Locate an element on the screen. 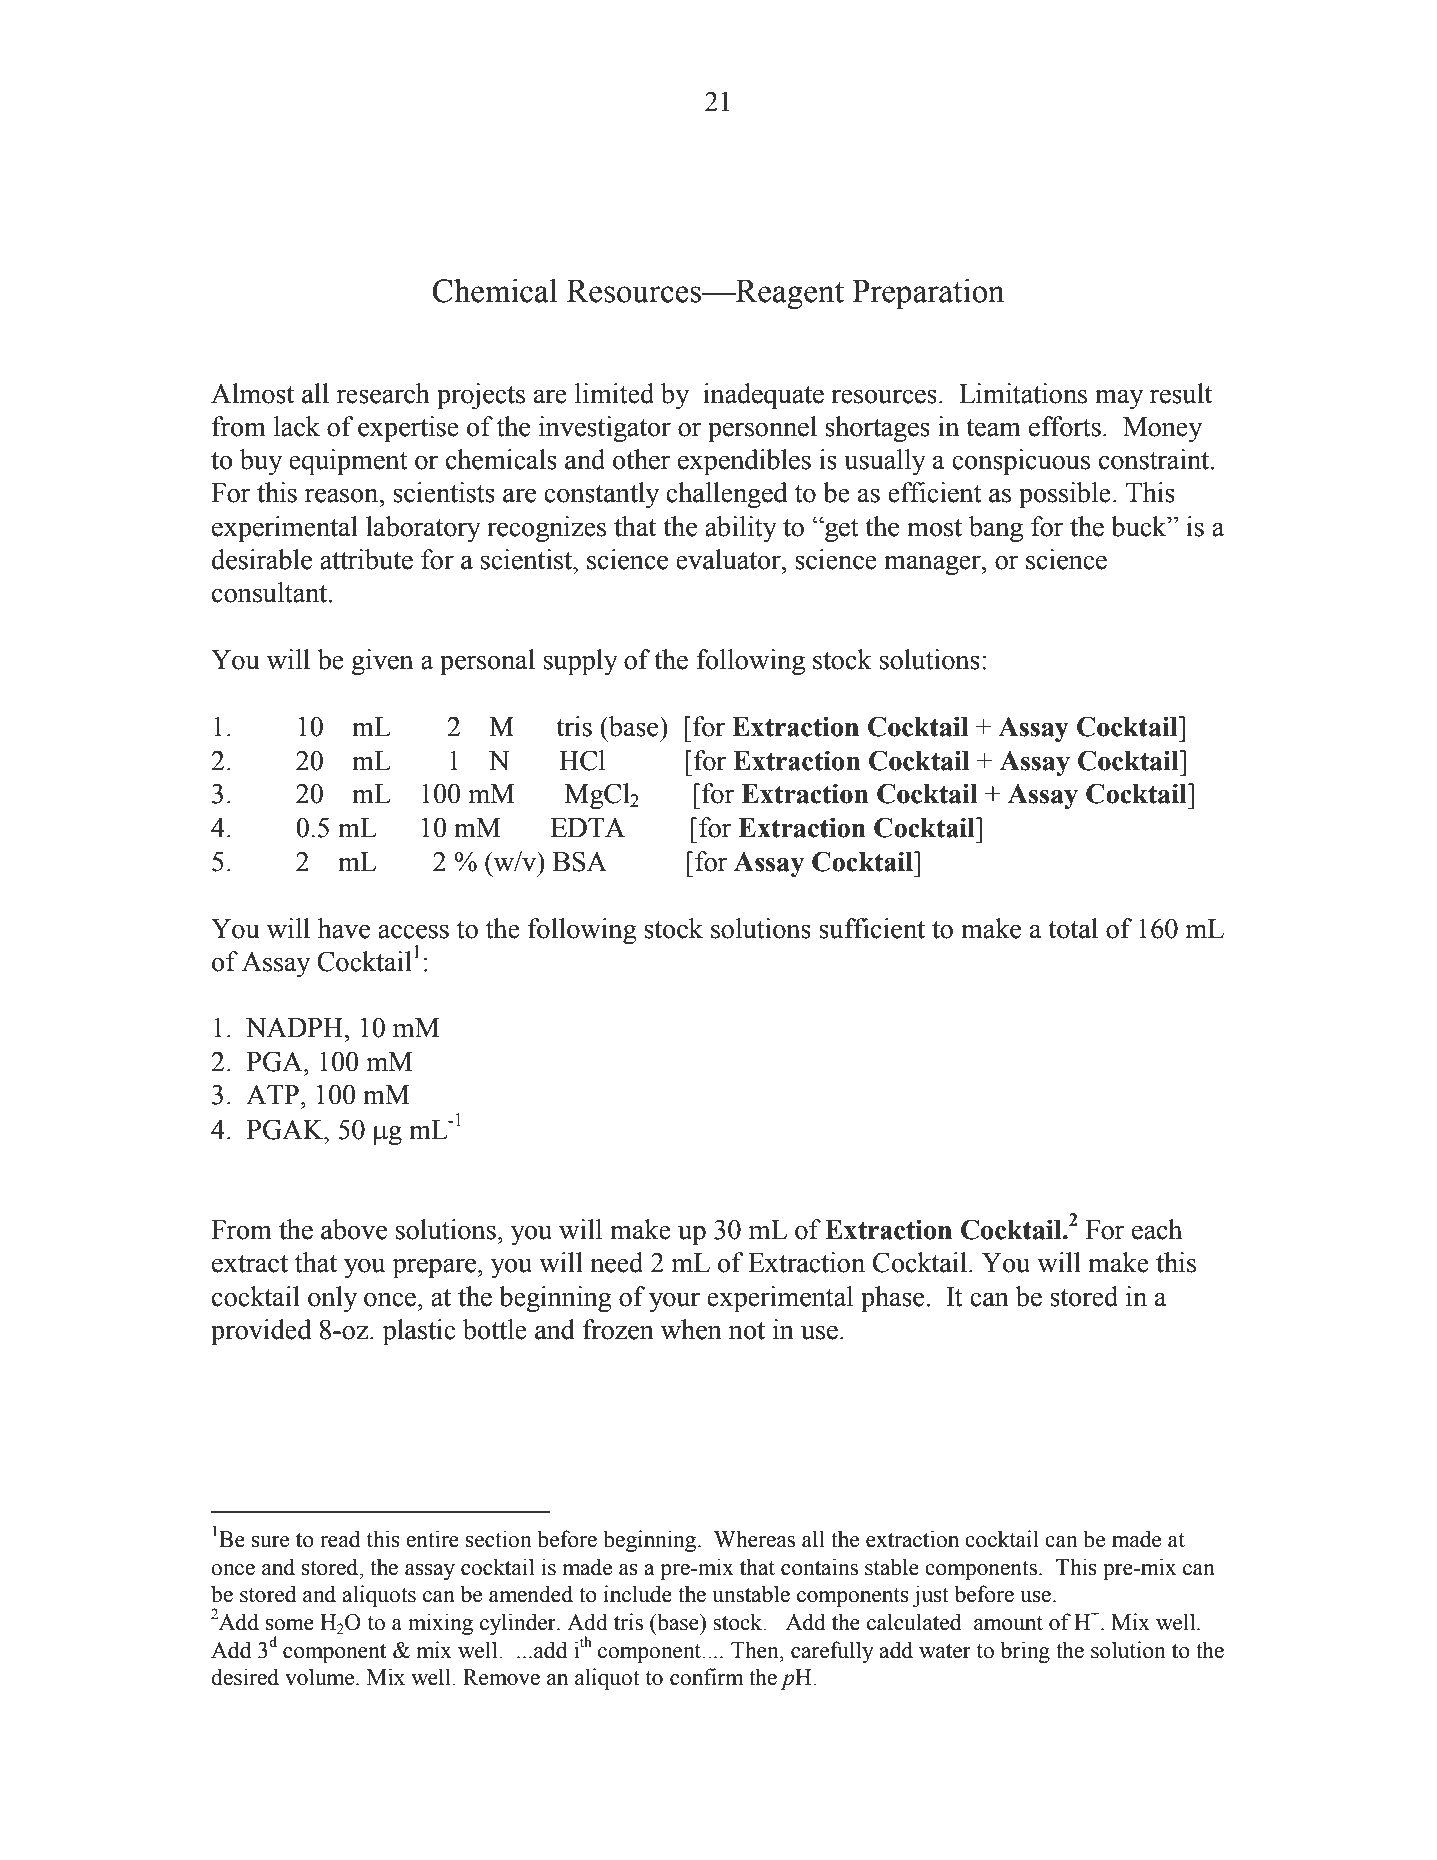 The height and width of the screenshot is (1860, 1437). Limitations is located at coordinates (1023, 393).
